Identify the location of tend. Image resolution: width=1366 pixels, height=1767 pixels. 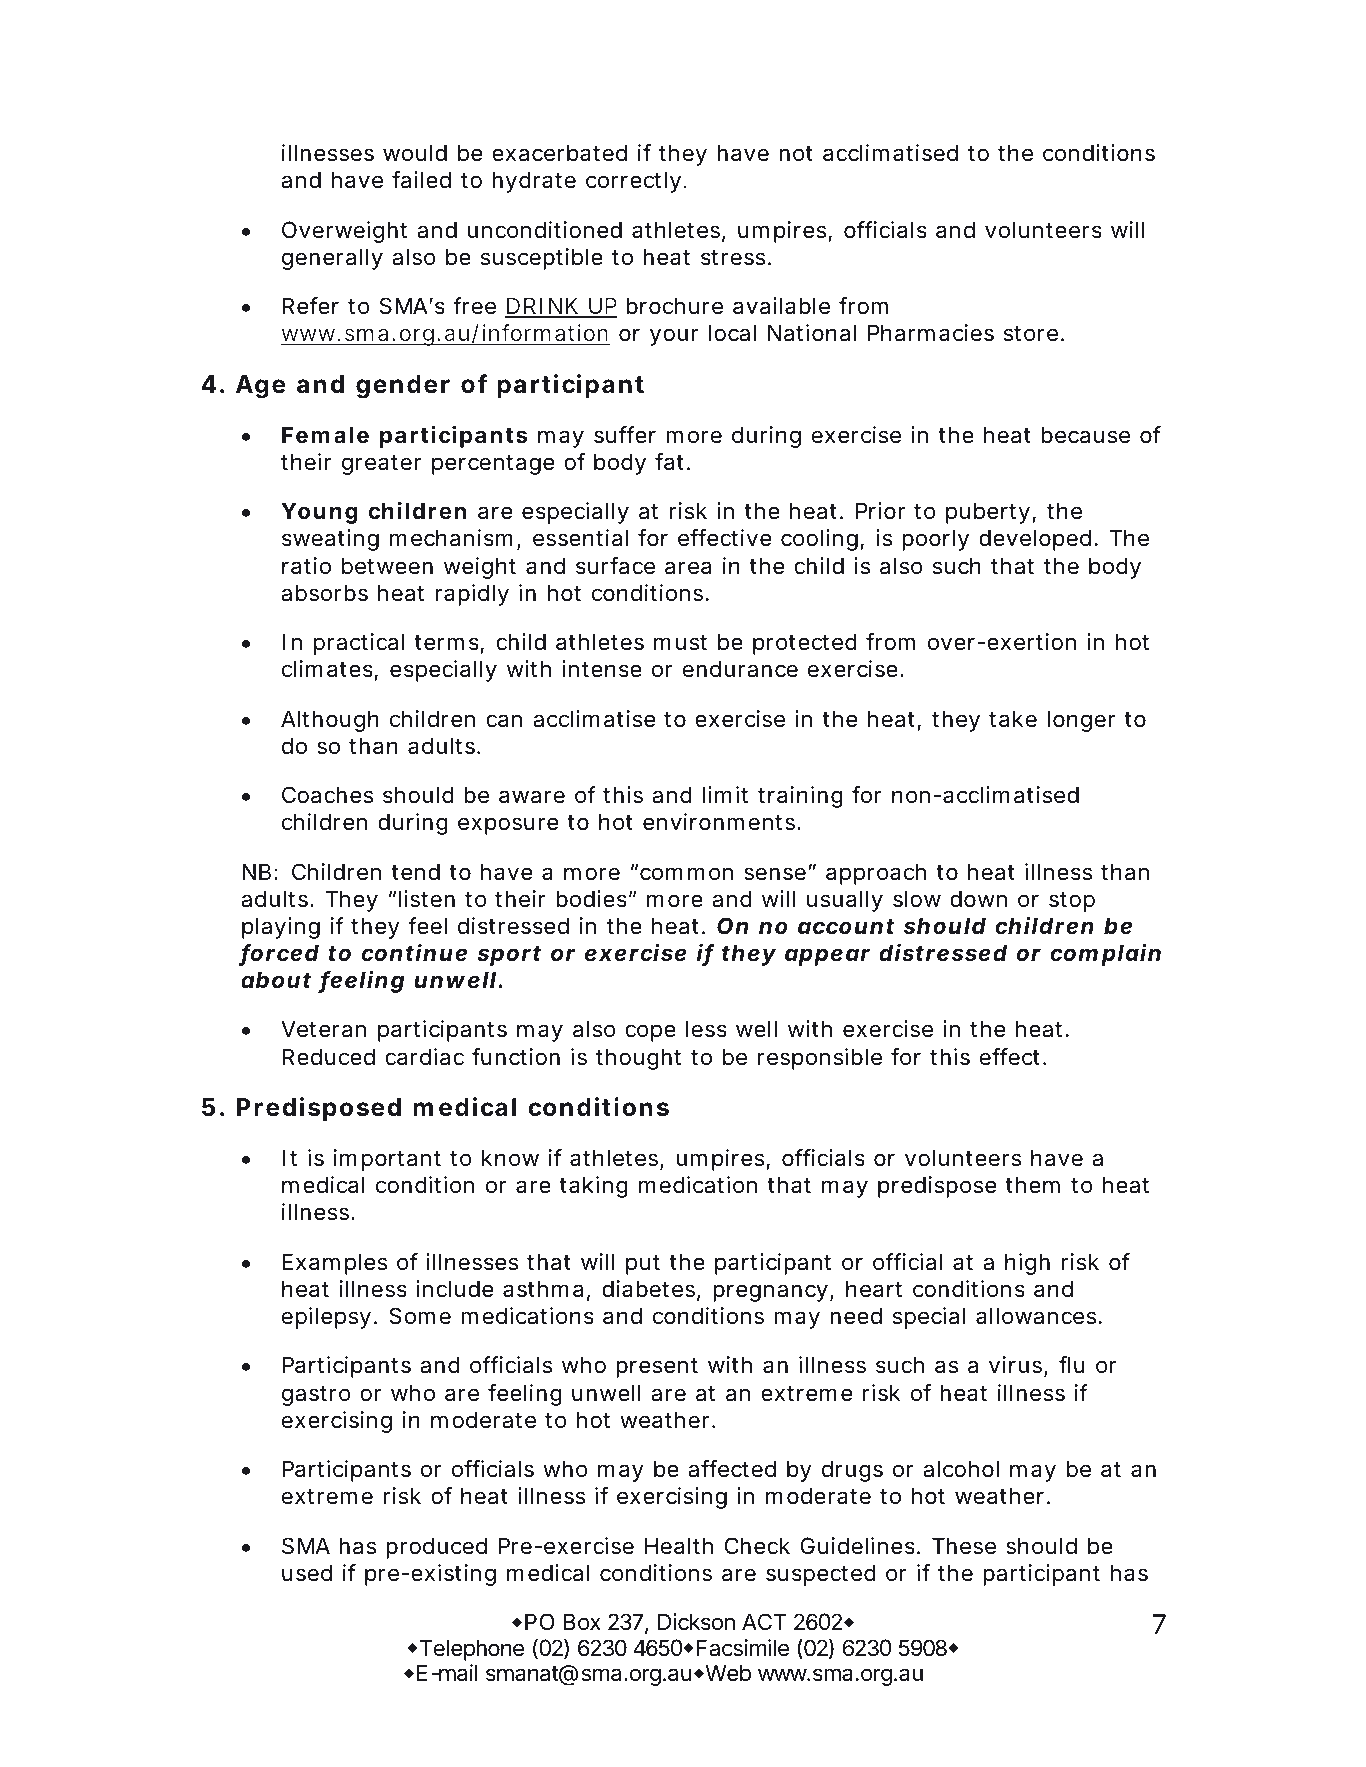
(415, 872).
